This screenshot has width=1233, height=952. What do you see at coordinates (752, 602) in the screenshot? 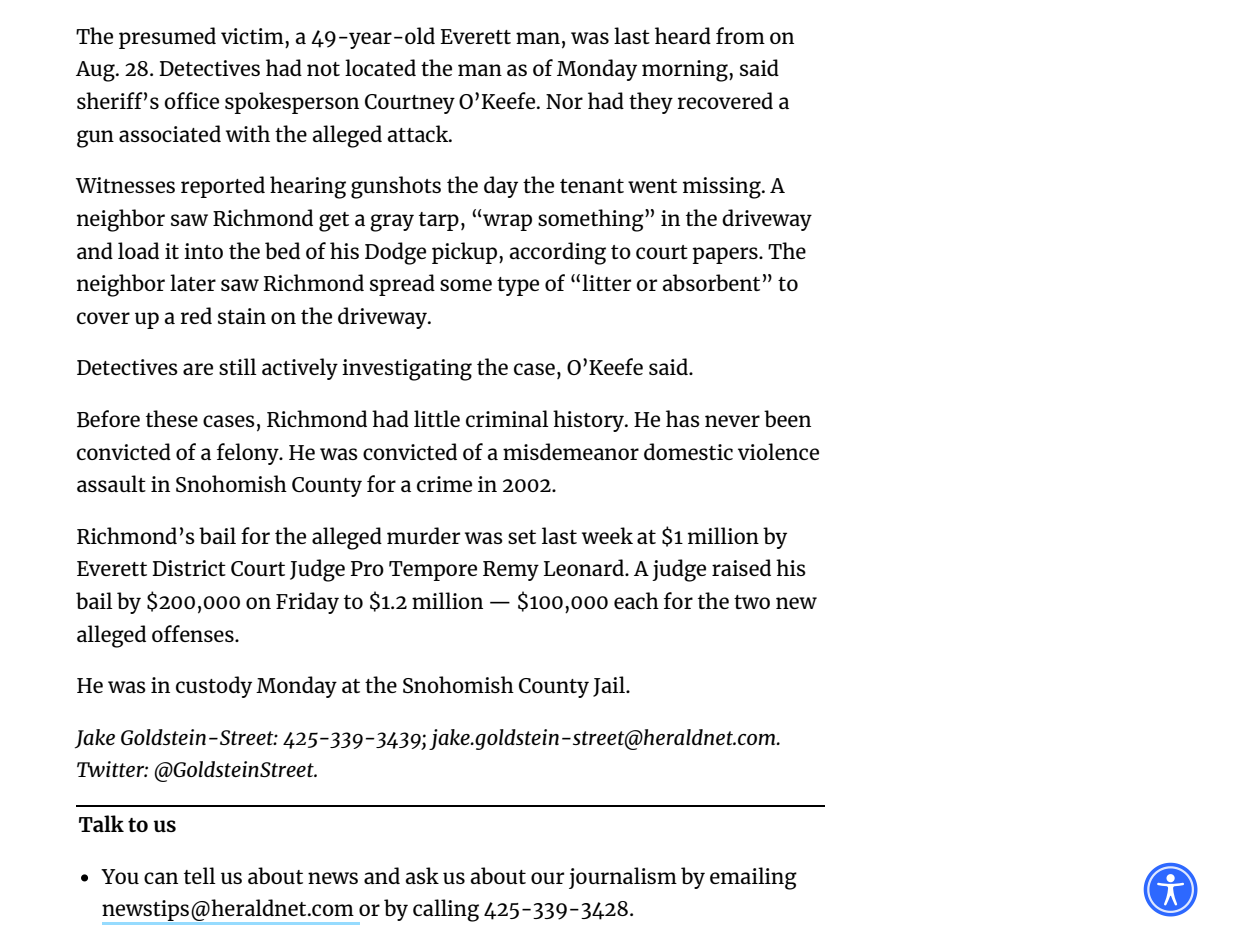
I see `two` at bounding box center [752, 602].
